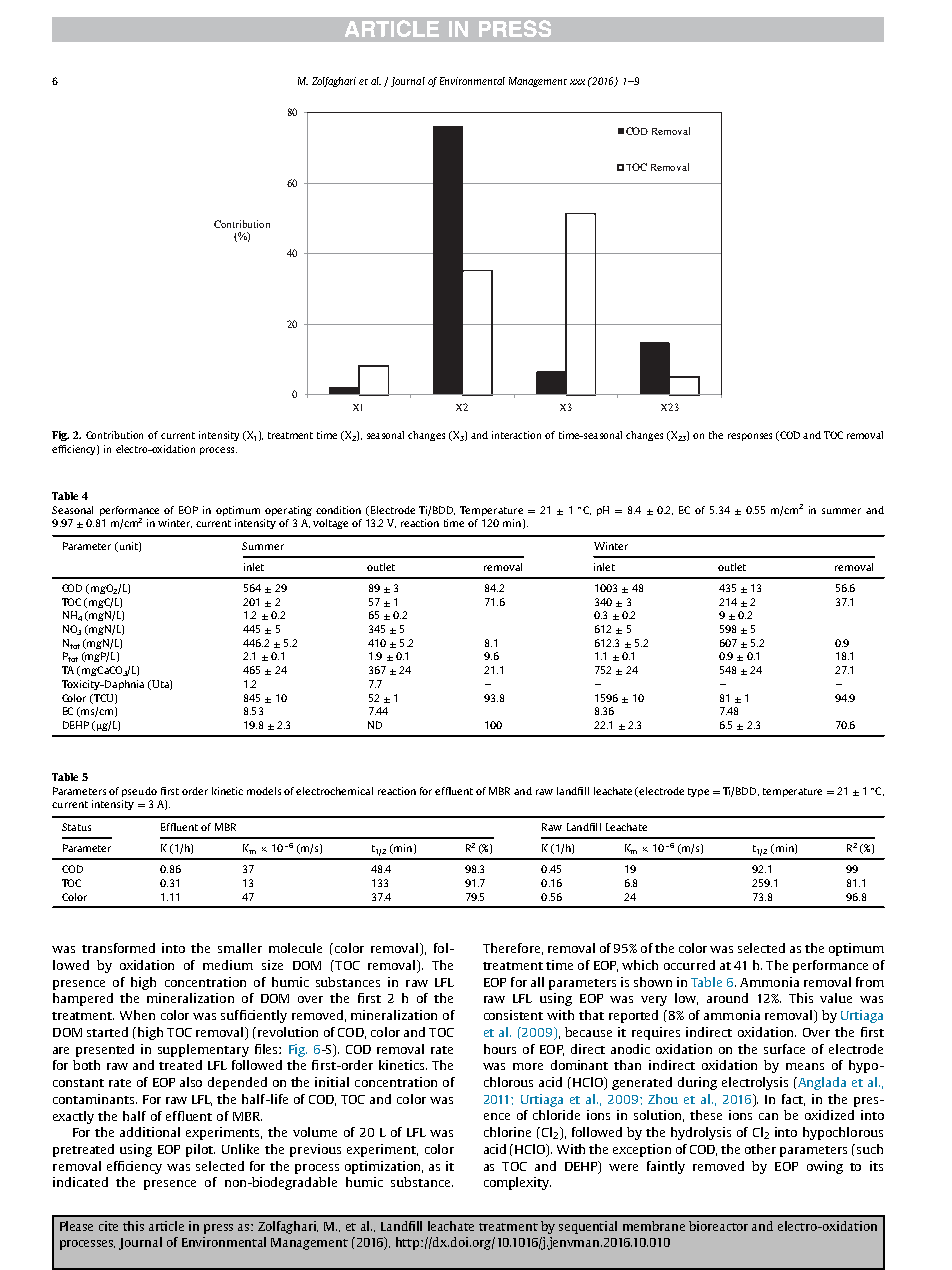 The width and height of the screenshot is (952, 1270). I want to click on responses, so click(750, 437).
